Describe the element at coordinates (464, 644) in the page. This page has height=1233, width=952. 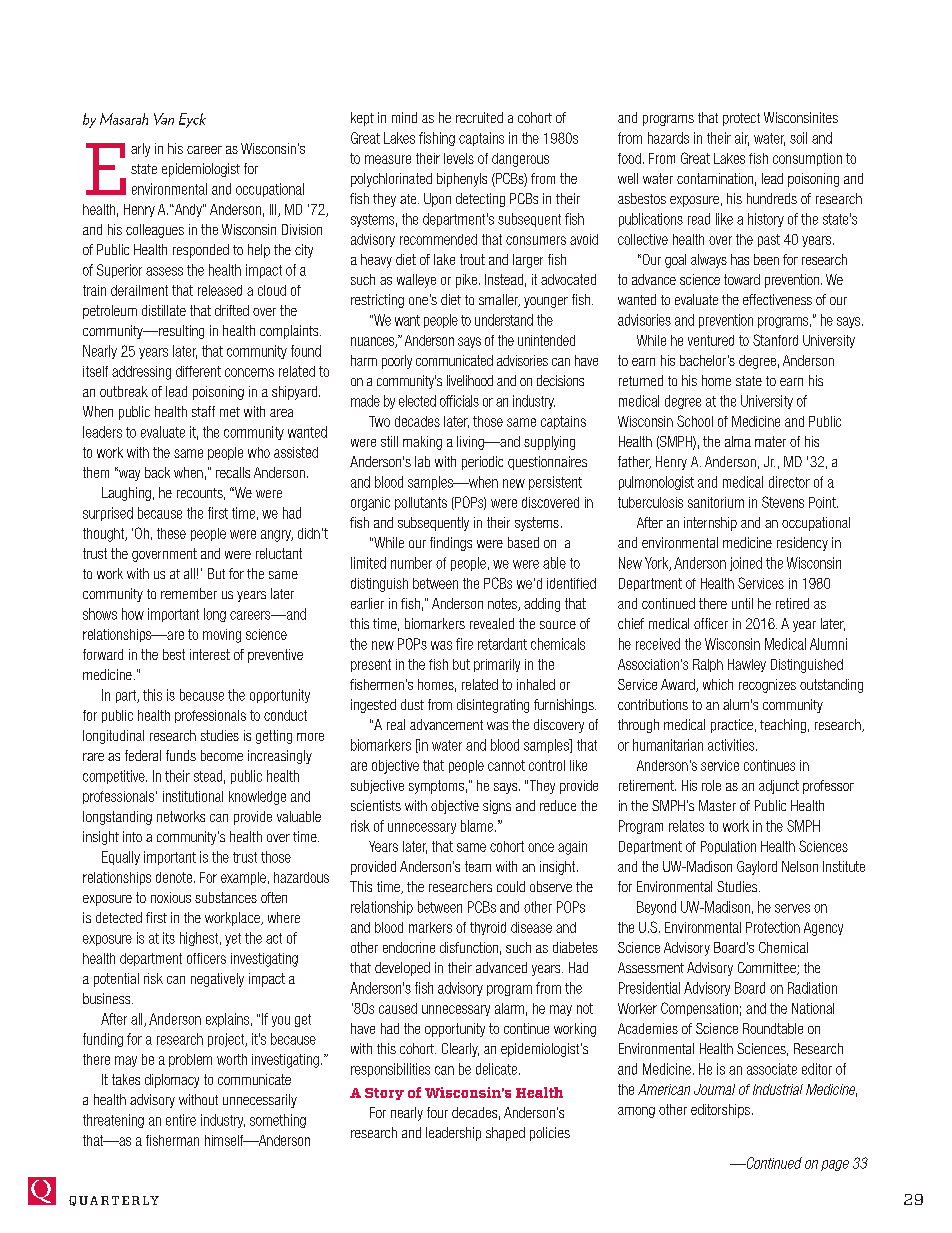
I see `fire` at that location.
